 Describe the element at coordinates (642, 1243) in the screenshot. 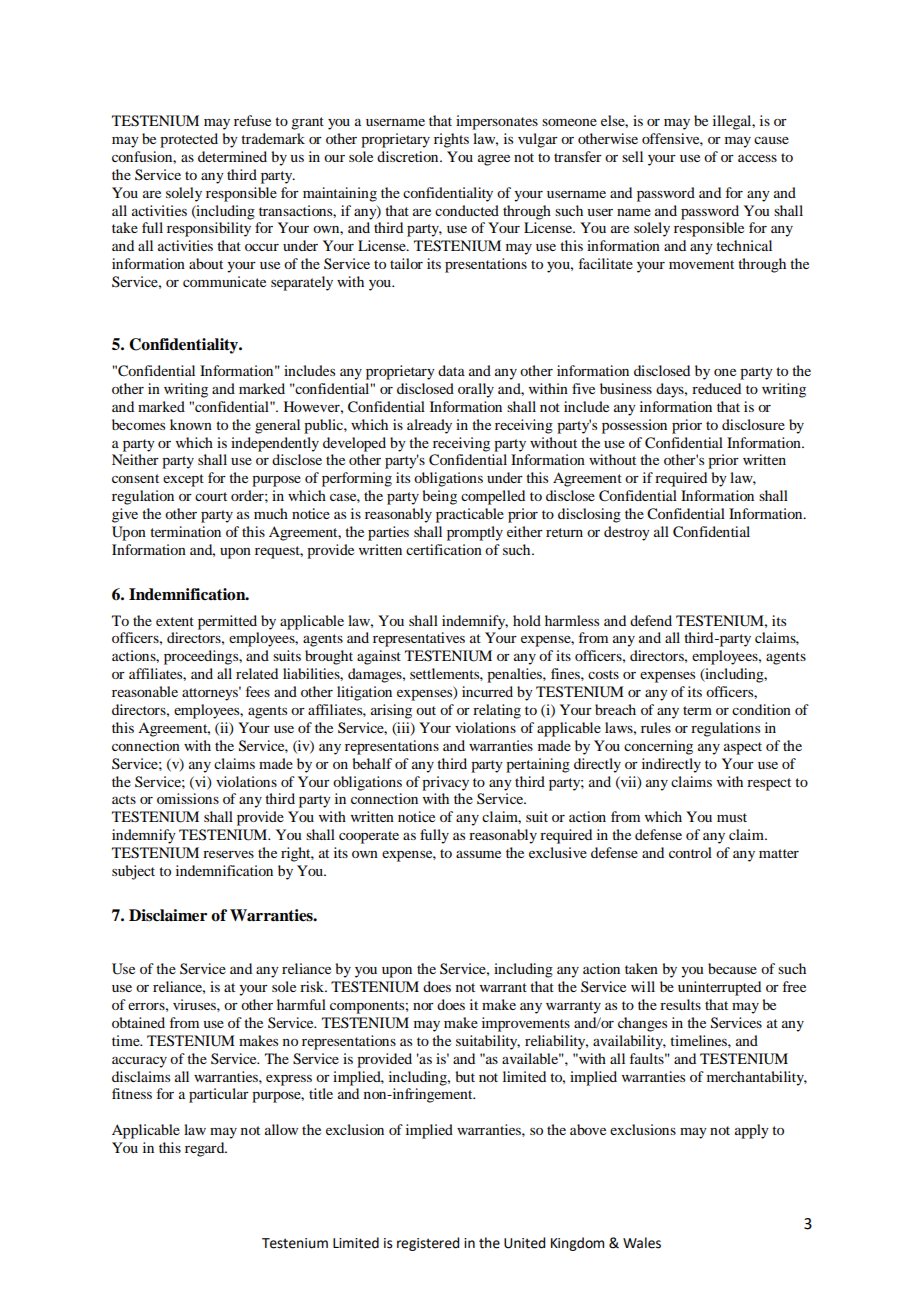

I see `Wales` at that location.
